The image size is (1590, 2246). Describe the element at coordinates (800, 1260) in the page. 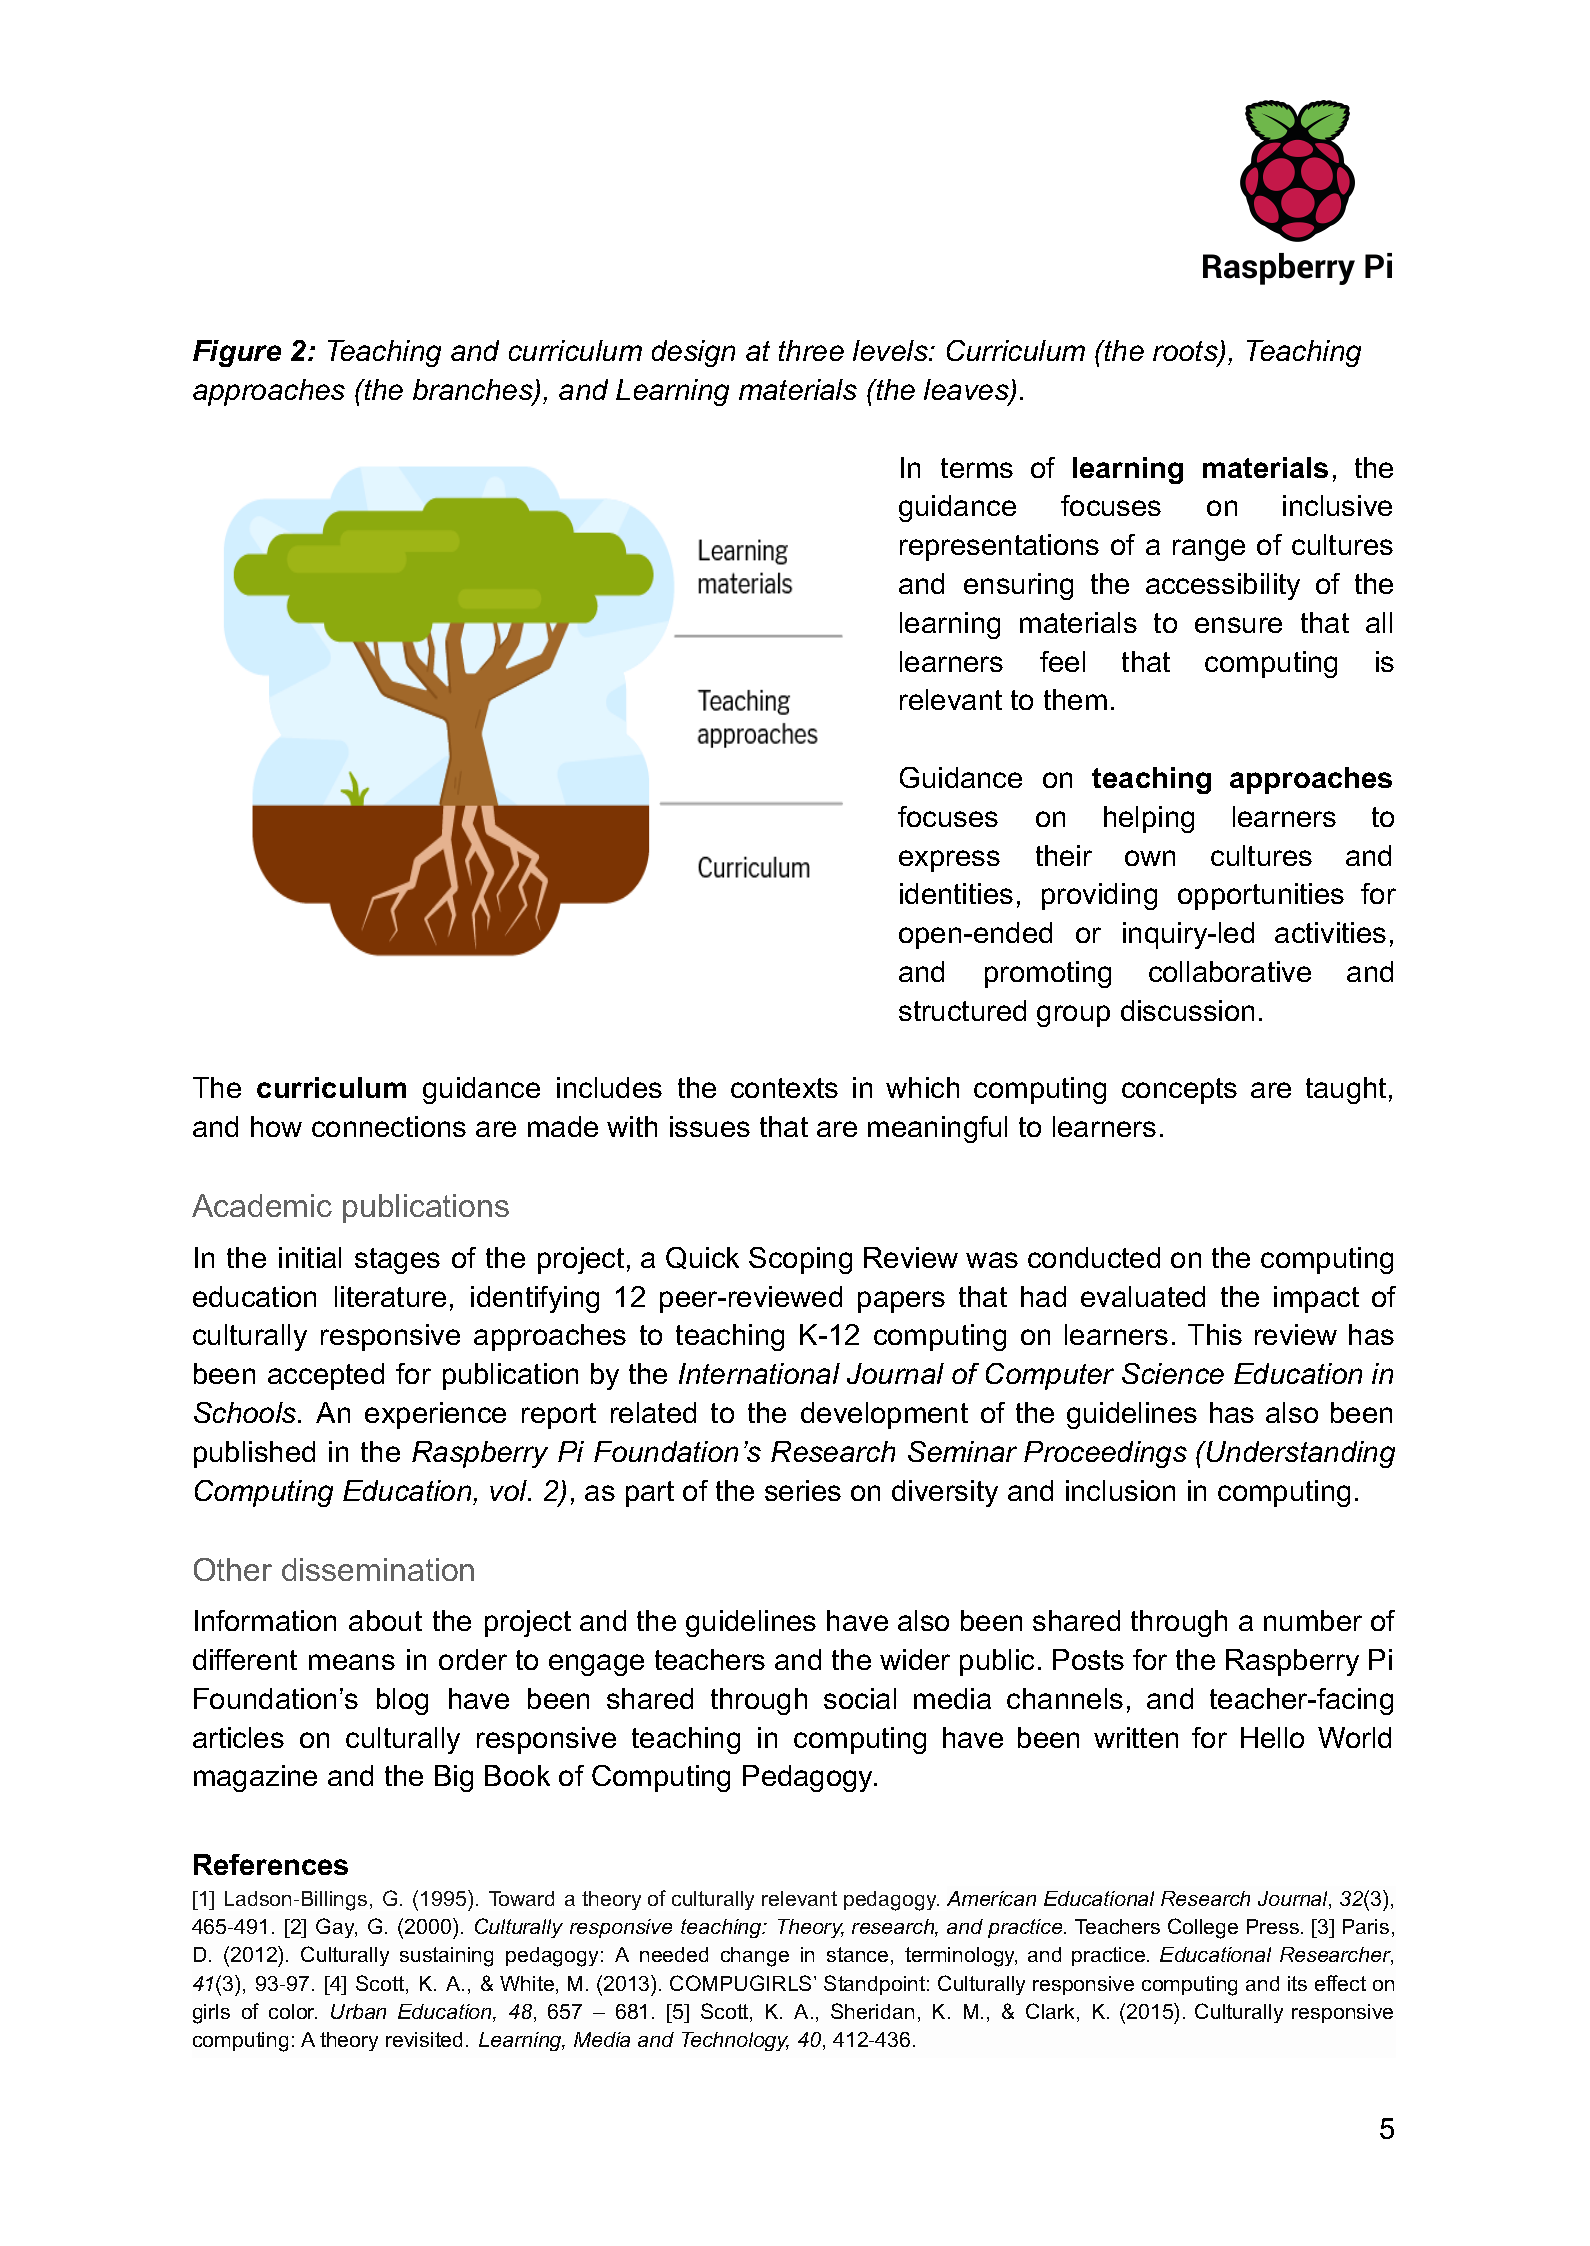

I see `Scoping` at that location.
